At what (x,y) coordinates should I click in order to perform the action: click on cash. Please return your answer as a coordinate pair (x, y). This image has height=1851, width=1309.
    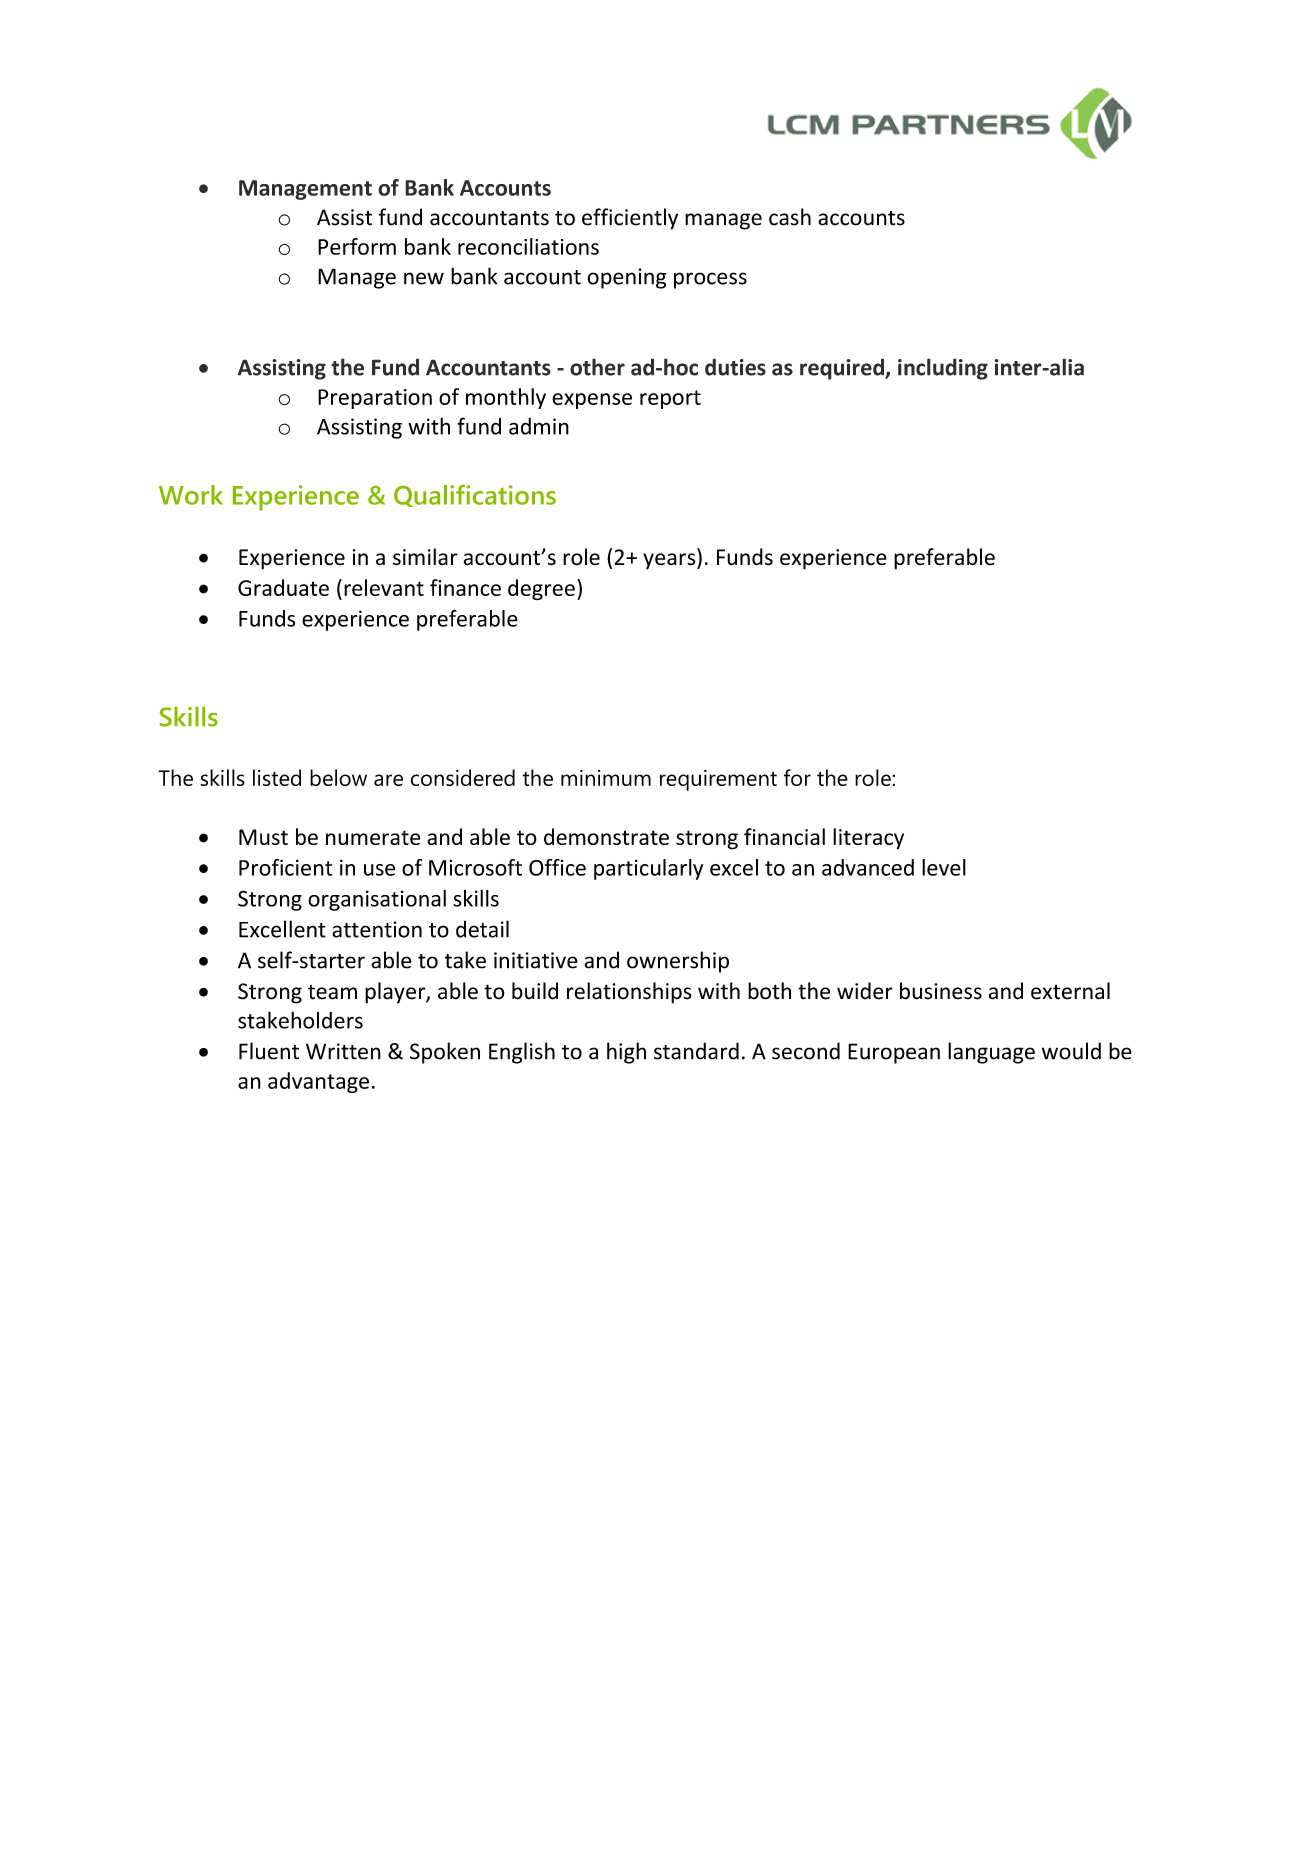
    Looking at the image, I should click on (790, 217).
